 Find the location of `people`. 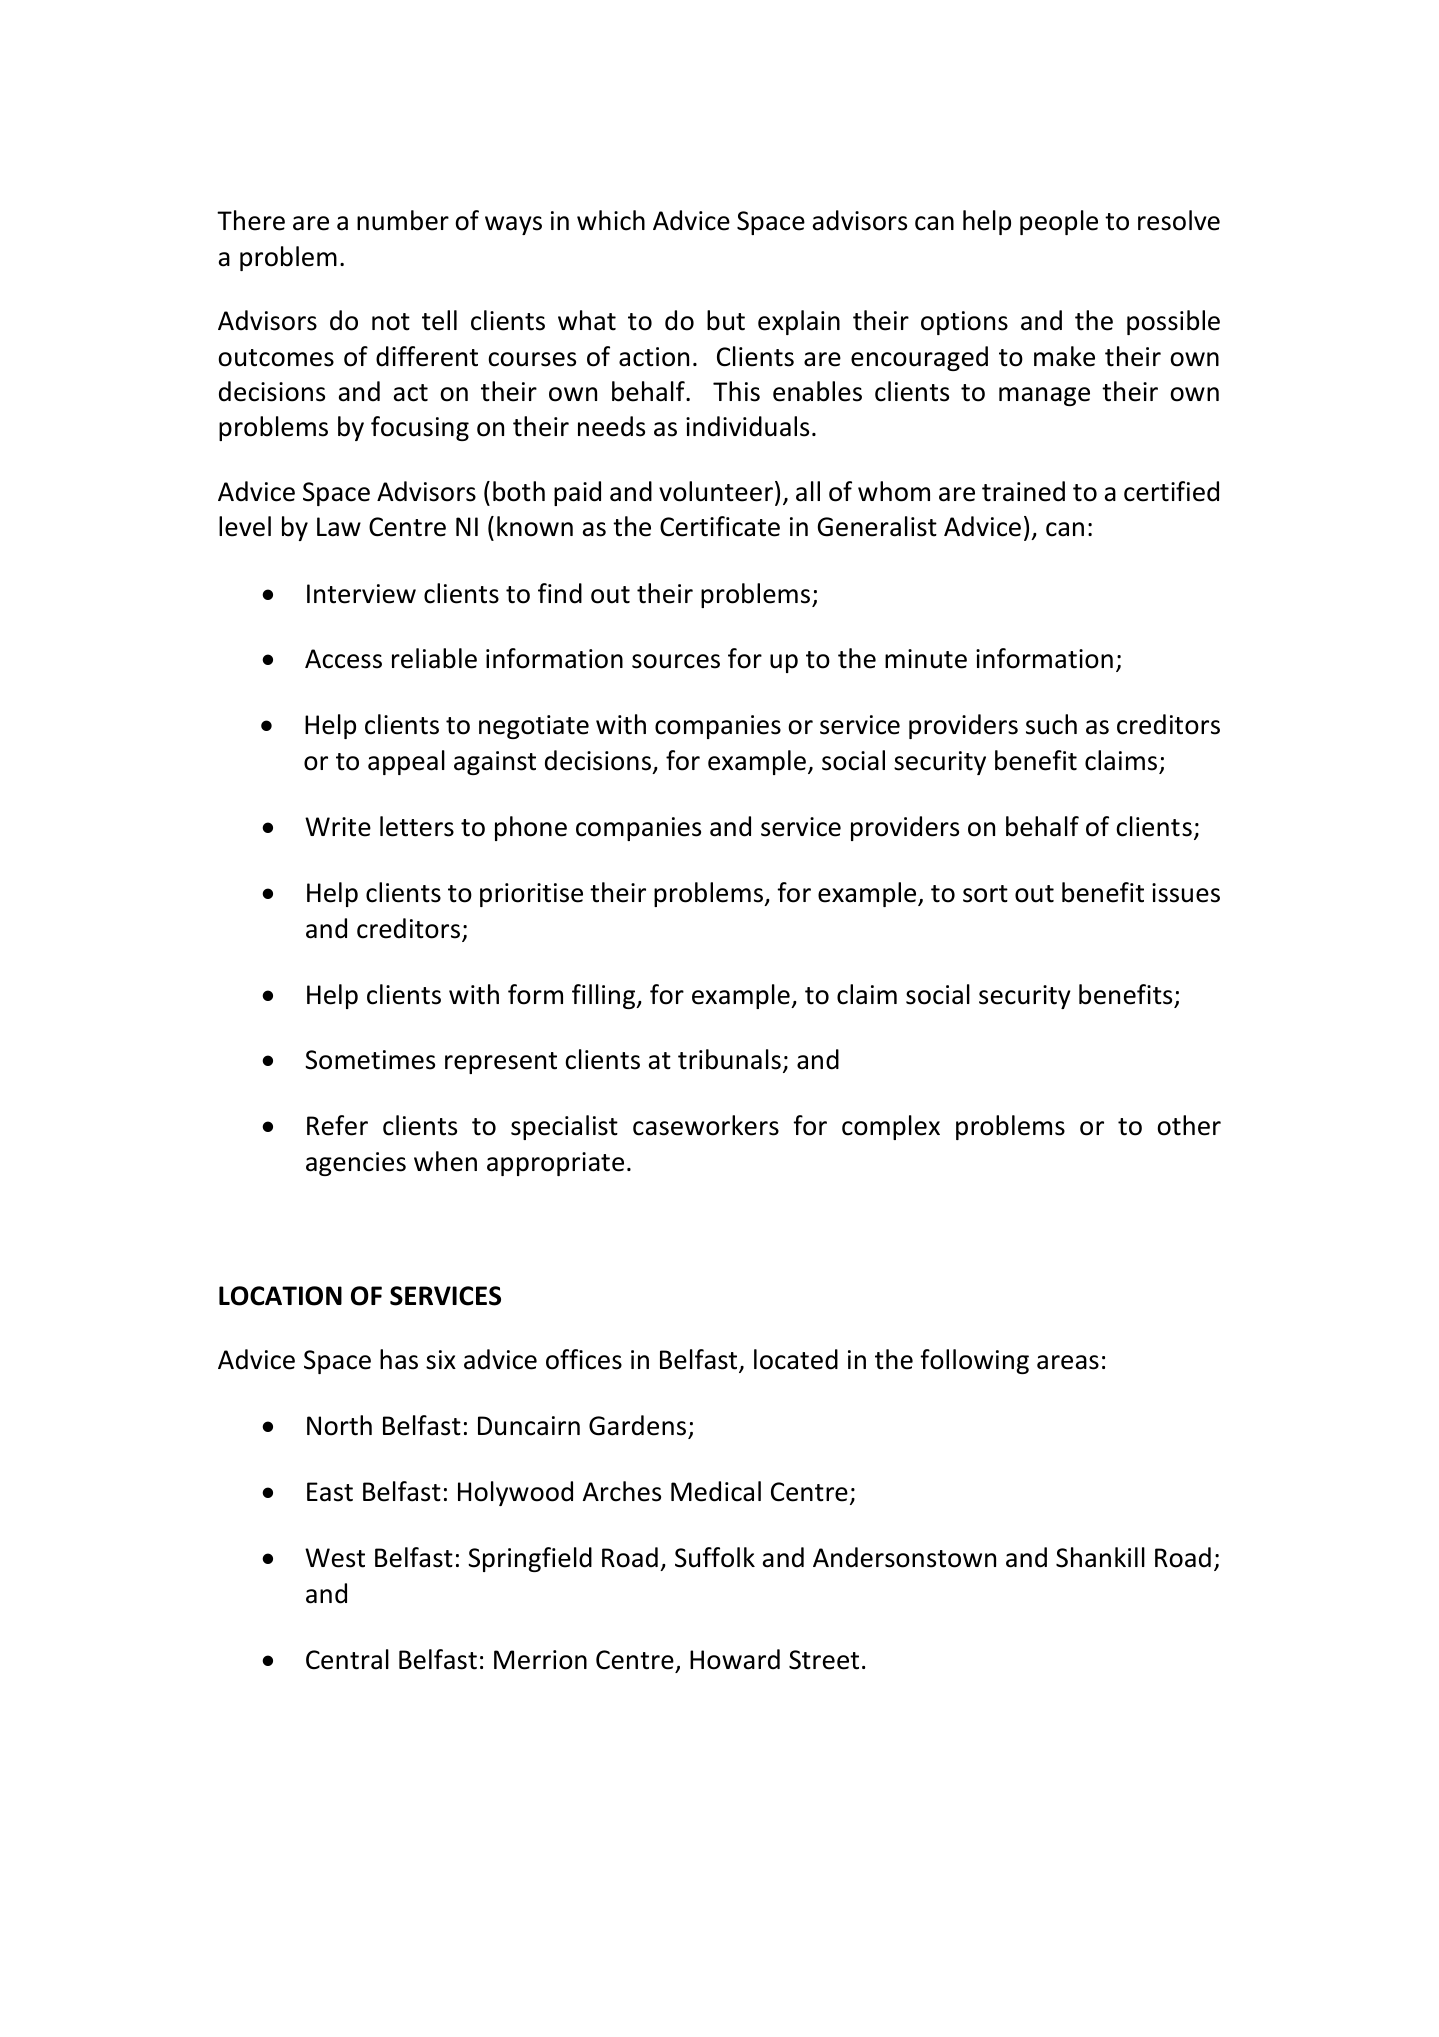

people is located at coordinates (1059, 222).
